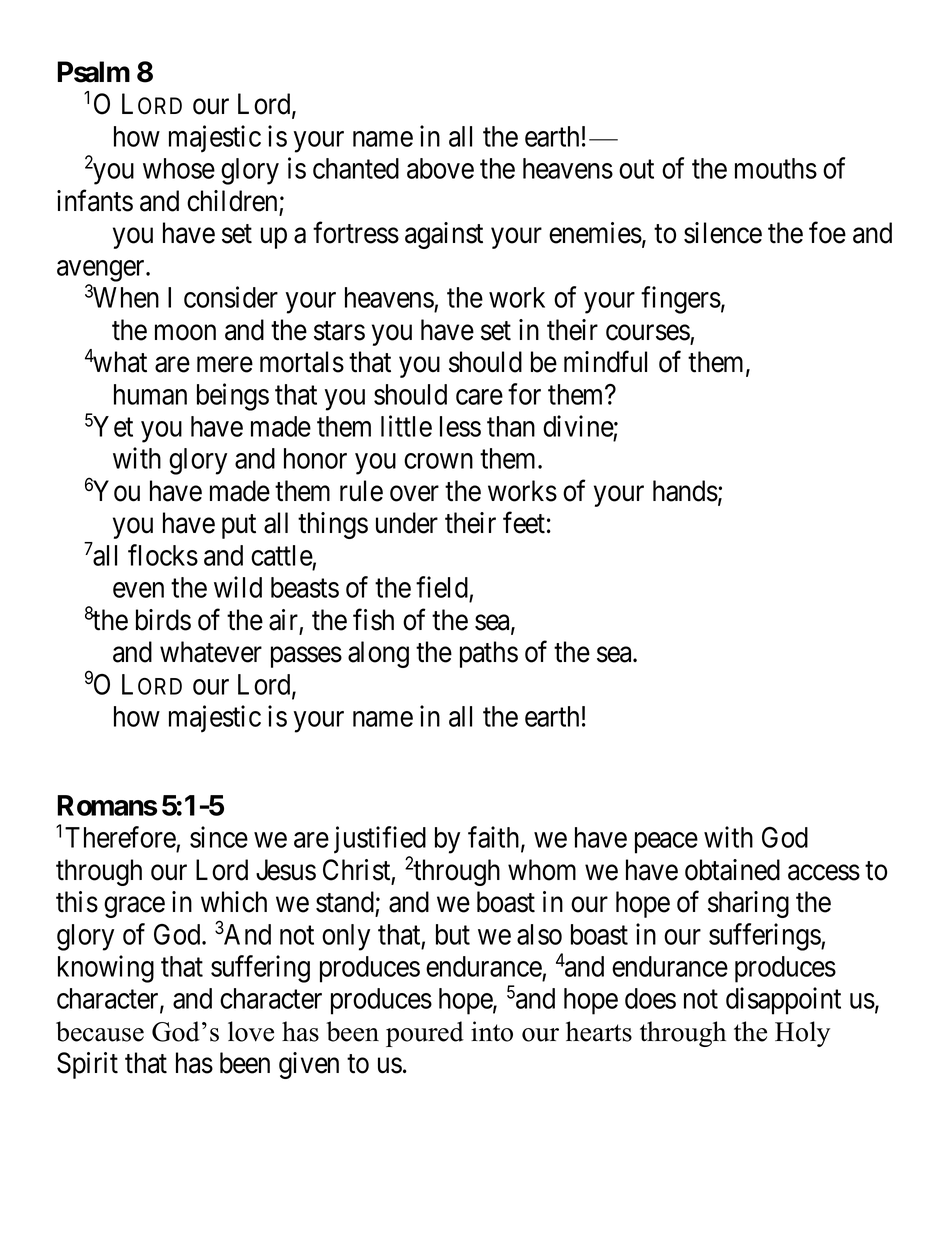  What do you see at coordinates (802, 1034) in the image?
I see `Holy` at bounding box center [802, 1034].
